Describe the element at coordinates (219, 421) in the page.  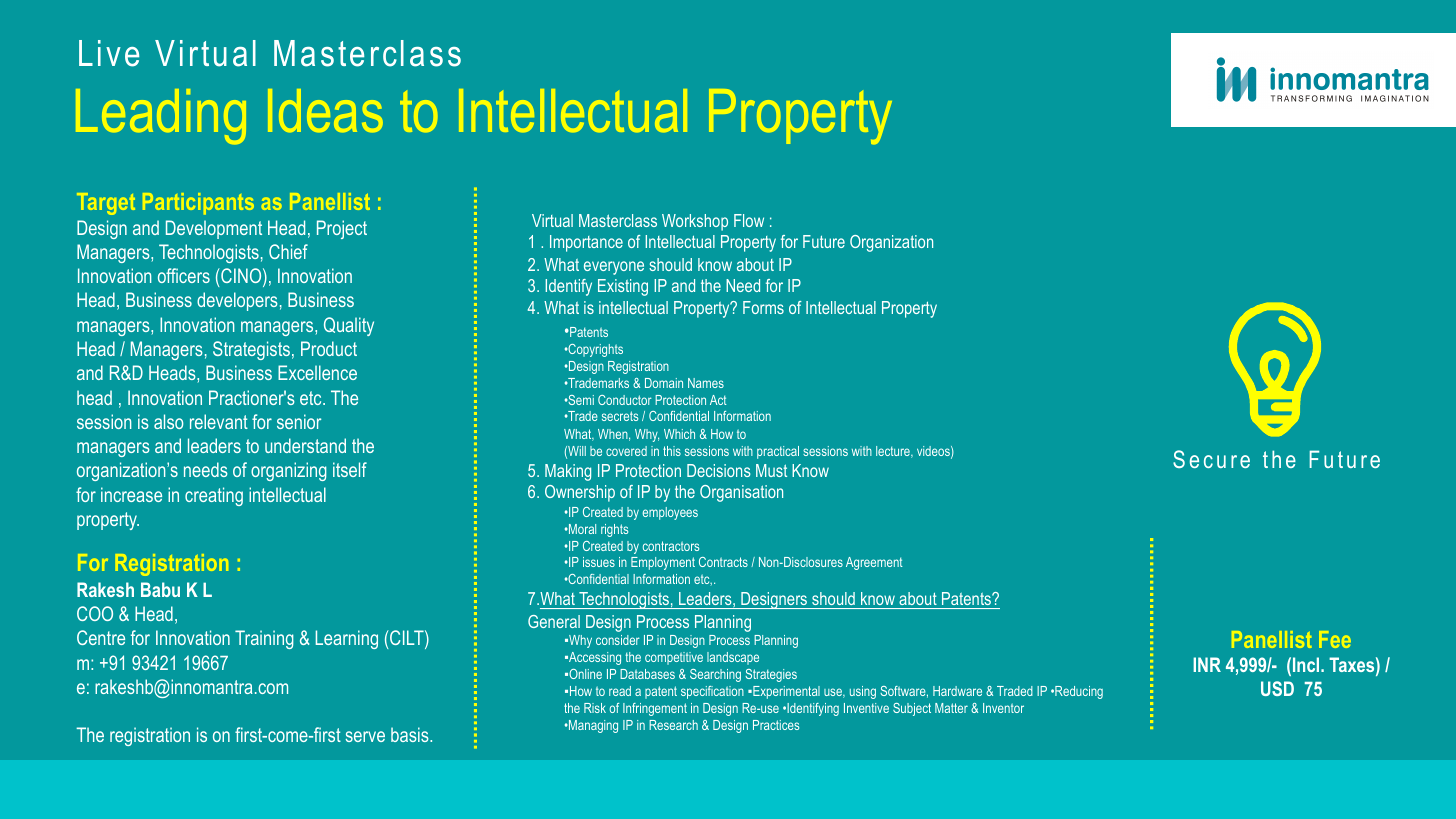
I see `relevant` at that location.
